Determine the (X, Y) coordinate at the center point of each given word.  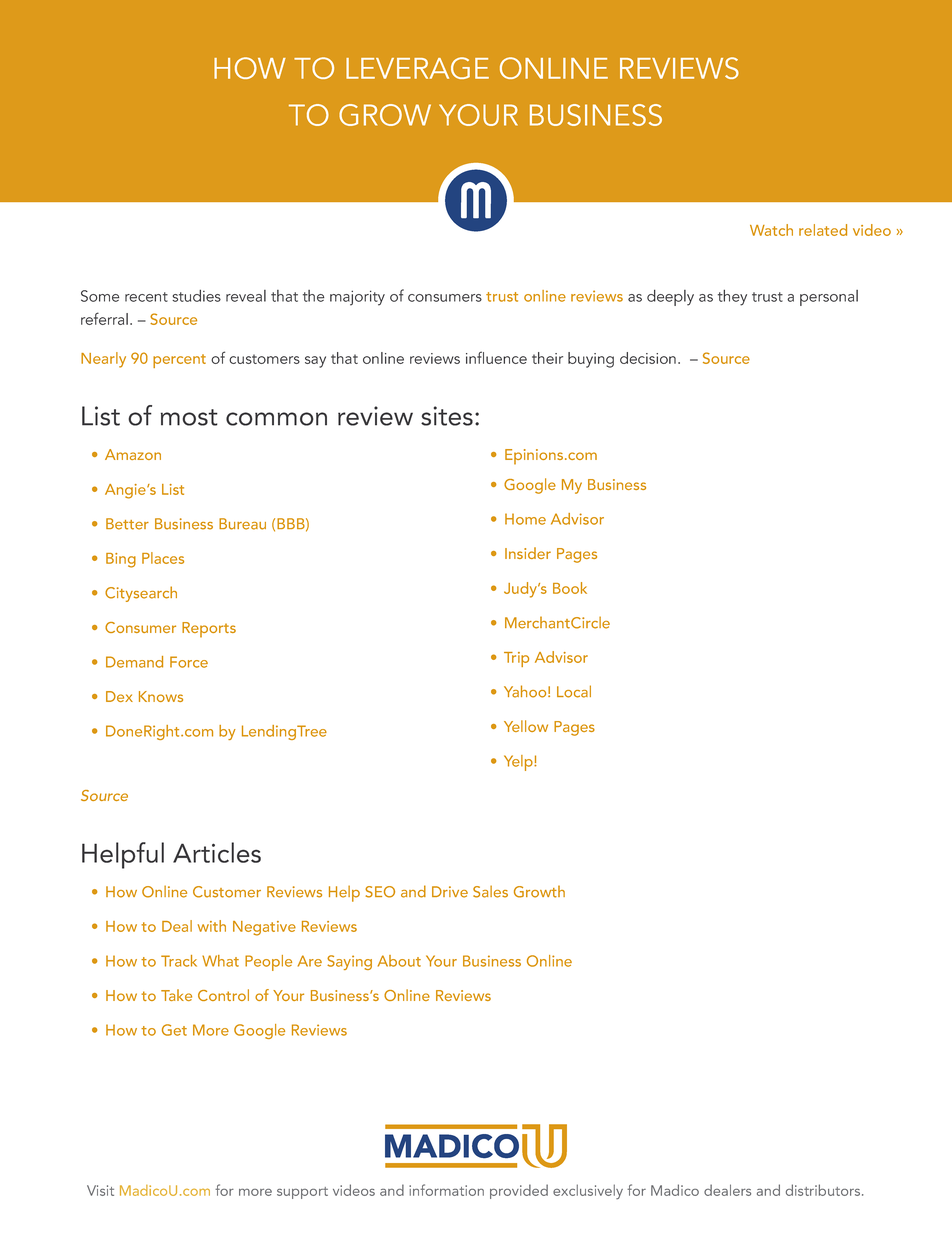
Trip (516, 659)
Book (570, 588)
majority (357, 298)
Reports (209, 630)
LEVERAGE (417, 68)
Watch (771, 230)
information (446, 1190)
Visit (100, 1190)
